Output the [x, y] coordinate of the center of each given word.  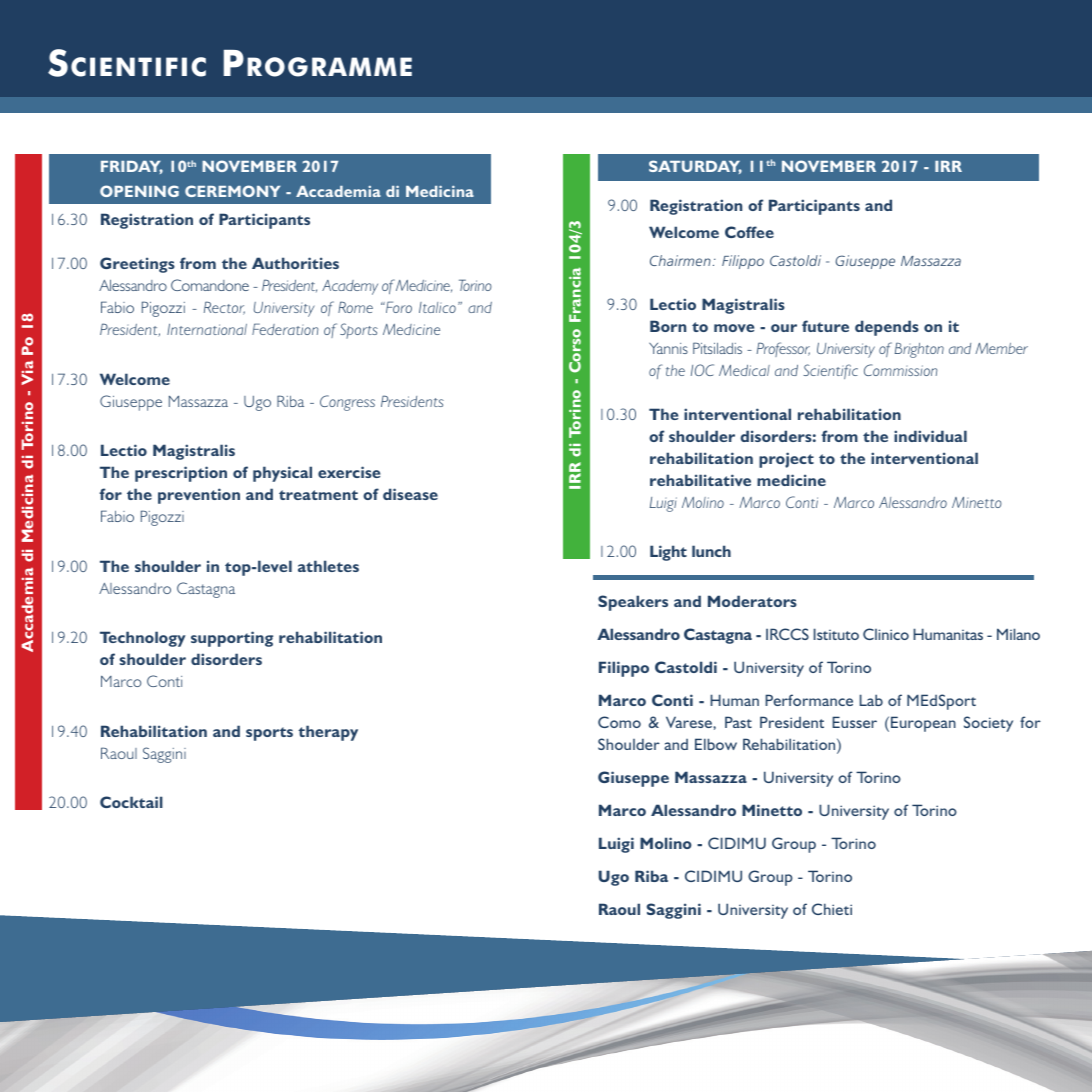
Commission [900, 370]
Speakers [633, 603]
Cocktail [131, 802]
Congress [347, 403]
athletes [328, 566]
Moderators [752, 601]
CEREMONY [233, 191]
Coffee [749, 232]
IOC [702, 370]
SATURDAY [695, 167]
